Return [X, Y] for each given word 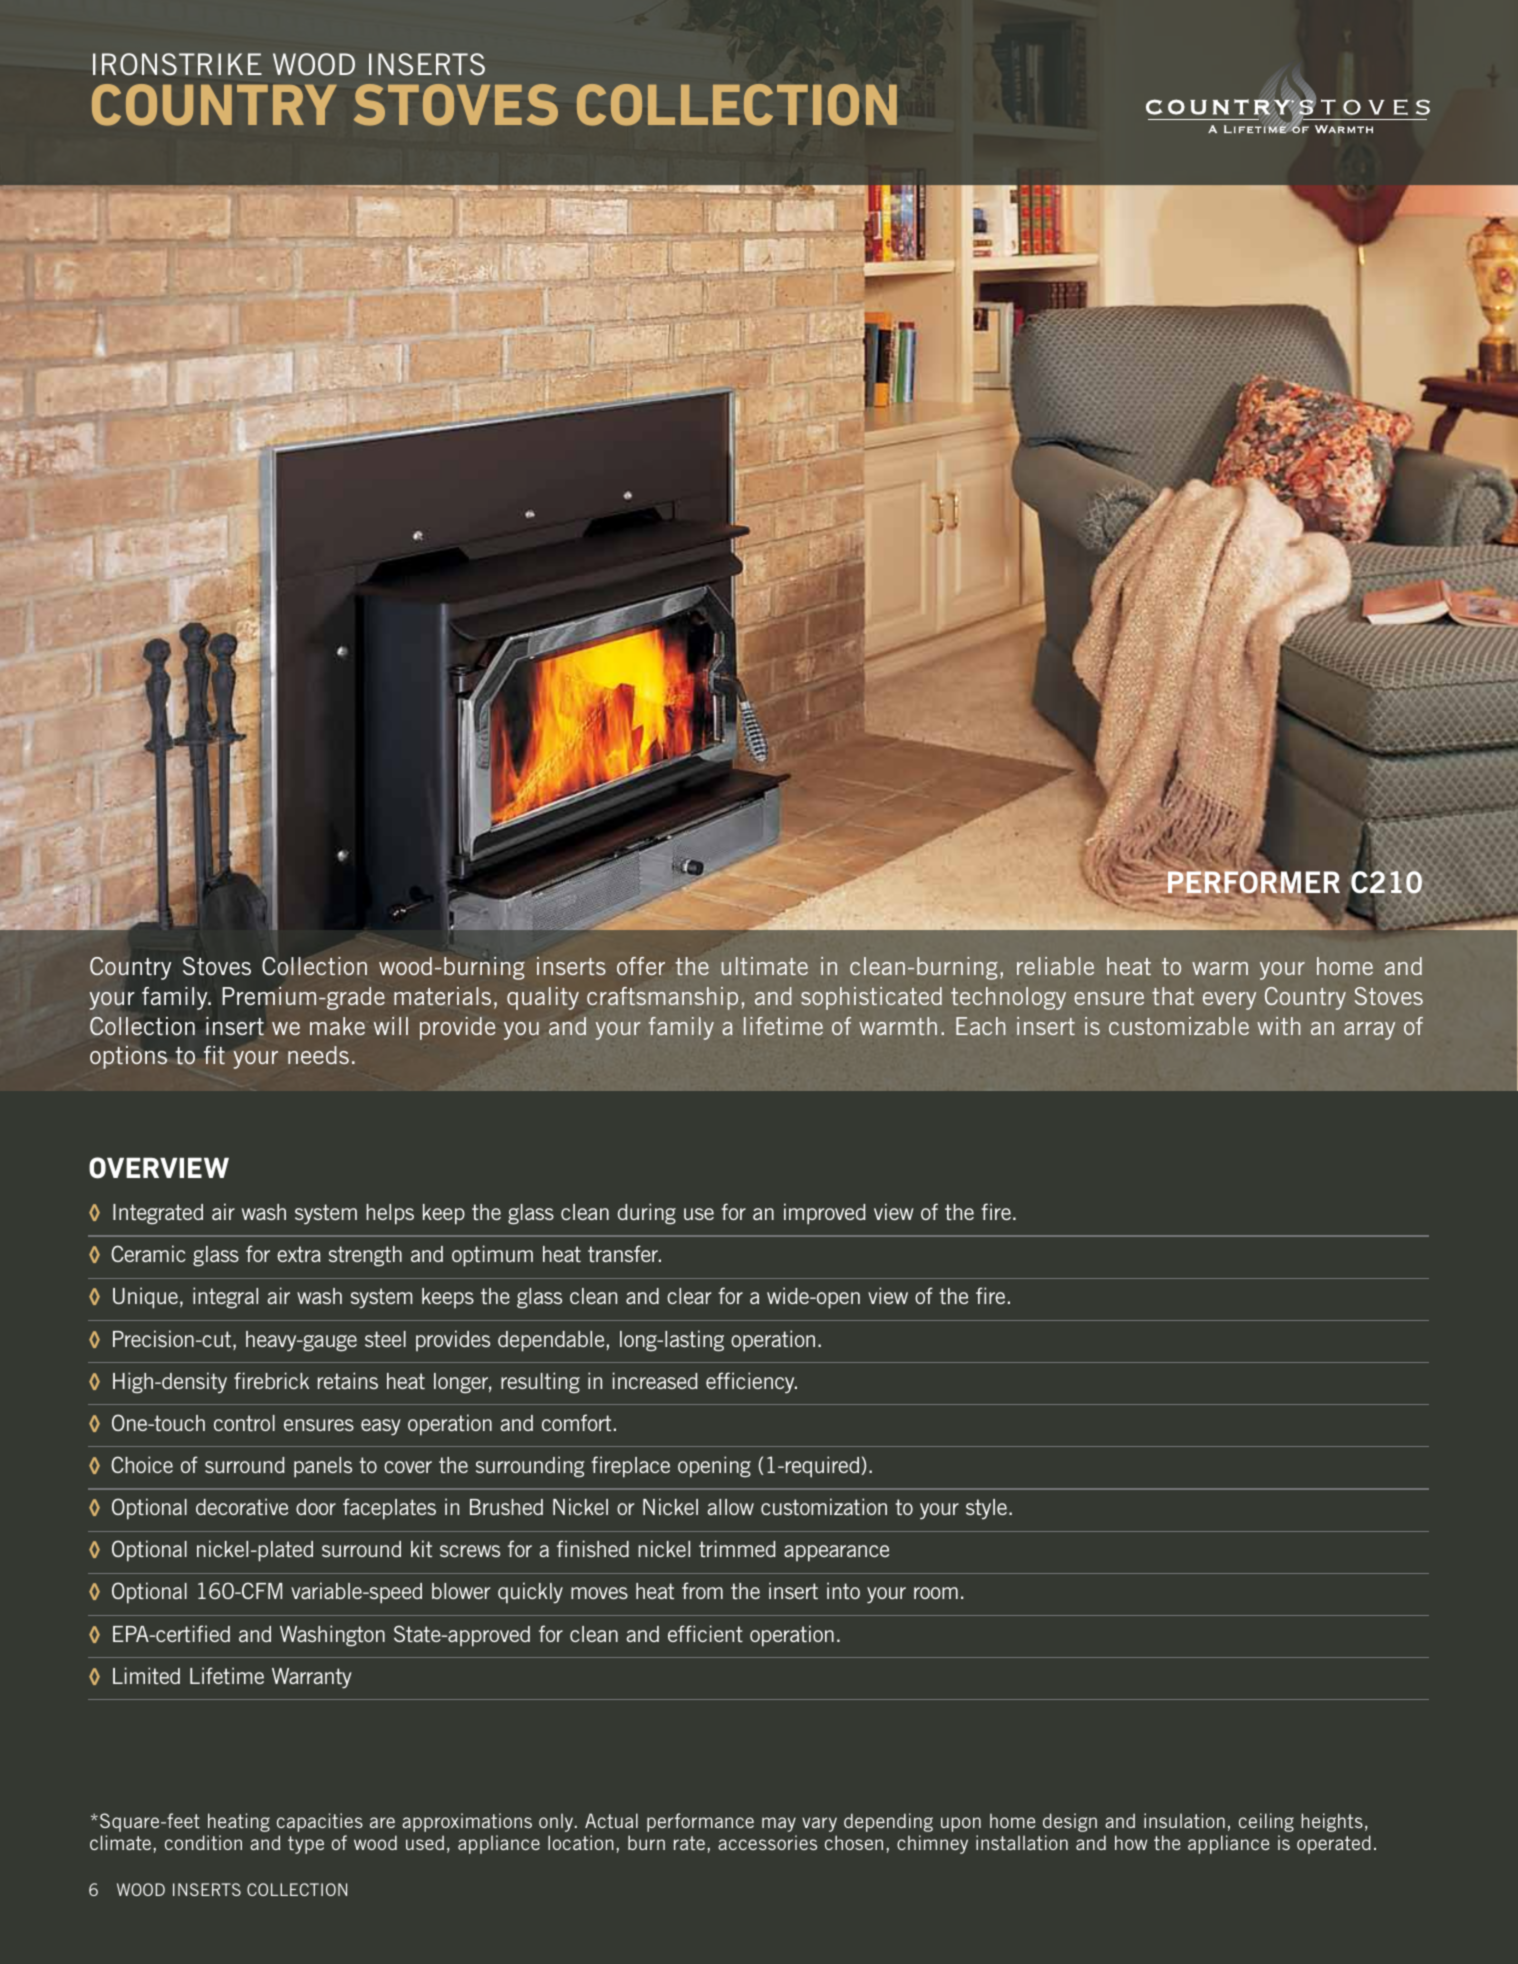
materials [442, 996]
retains [348, 1380]
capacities [320, 1822]
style [988, 1509]
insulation [1184, 1820]
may [779, 1824]
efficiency [751, 1383]
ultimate [765, 966]
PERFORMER [1253, 882]
